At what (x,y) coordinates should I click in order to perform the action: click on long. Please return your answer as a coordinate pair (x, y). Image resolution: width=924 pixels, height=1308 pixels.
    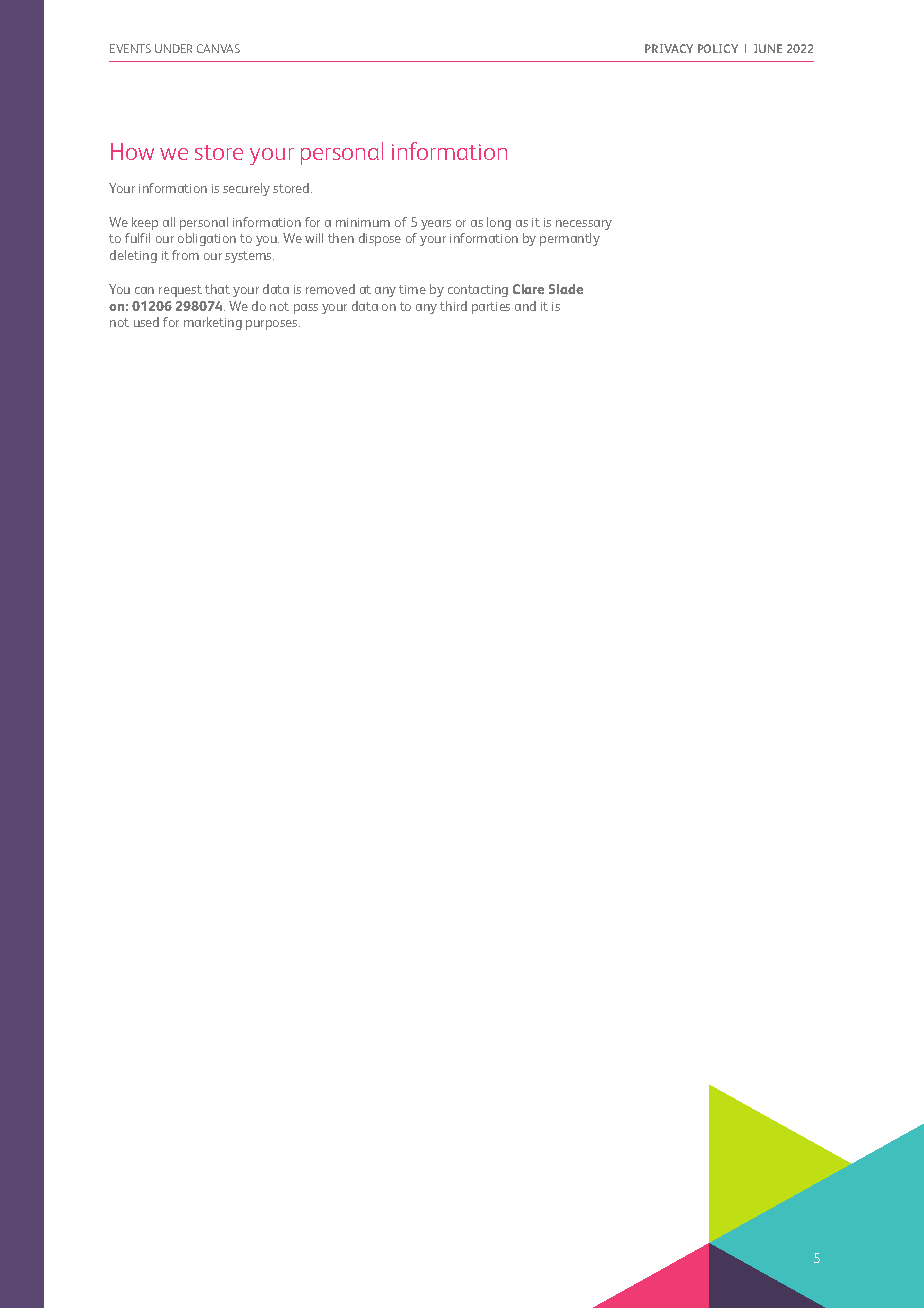
    Looking at the image, I should click on (499, 223).
